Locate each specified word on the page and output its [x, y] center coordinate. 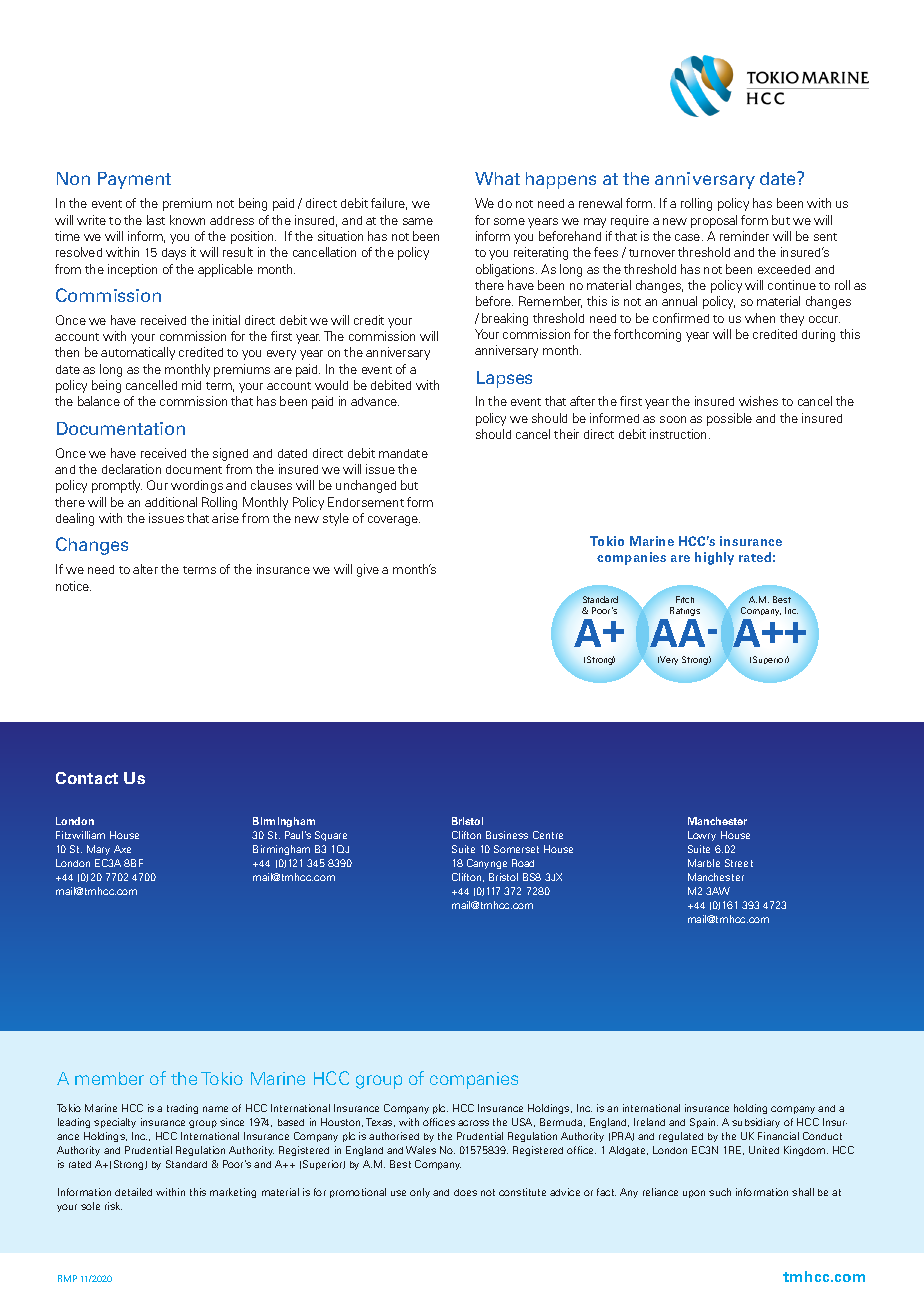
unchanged [366, 486]
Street [739, 863]
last [156, 220]
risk [113, 1206]
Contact [87, 778]
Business [507, 835]
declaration [131, 469]
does [465, 1192]
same [418, 221]
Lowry [702, 836]
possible [729, 419]
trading [182, 1109]
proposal [714, 221]
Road [523, 863]
